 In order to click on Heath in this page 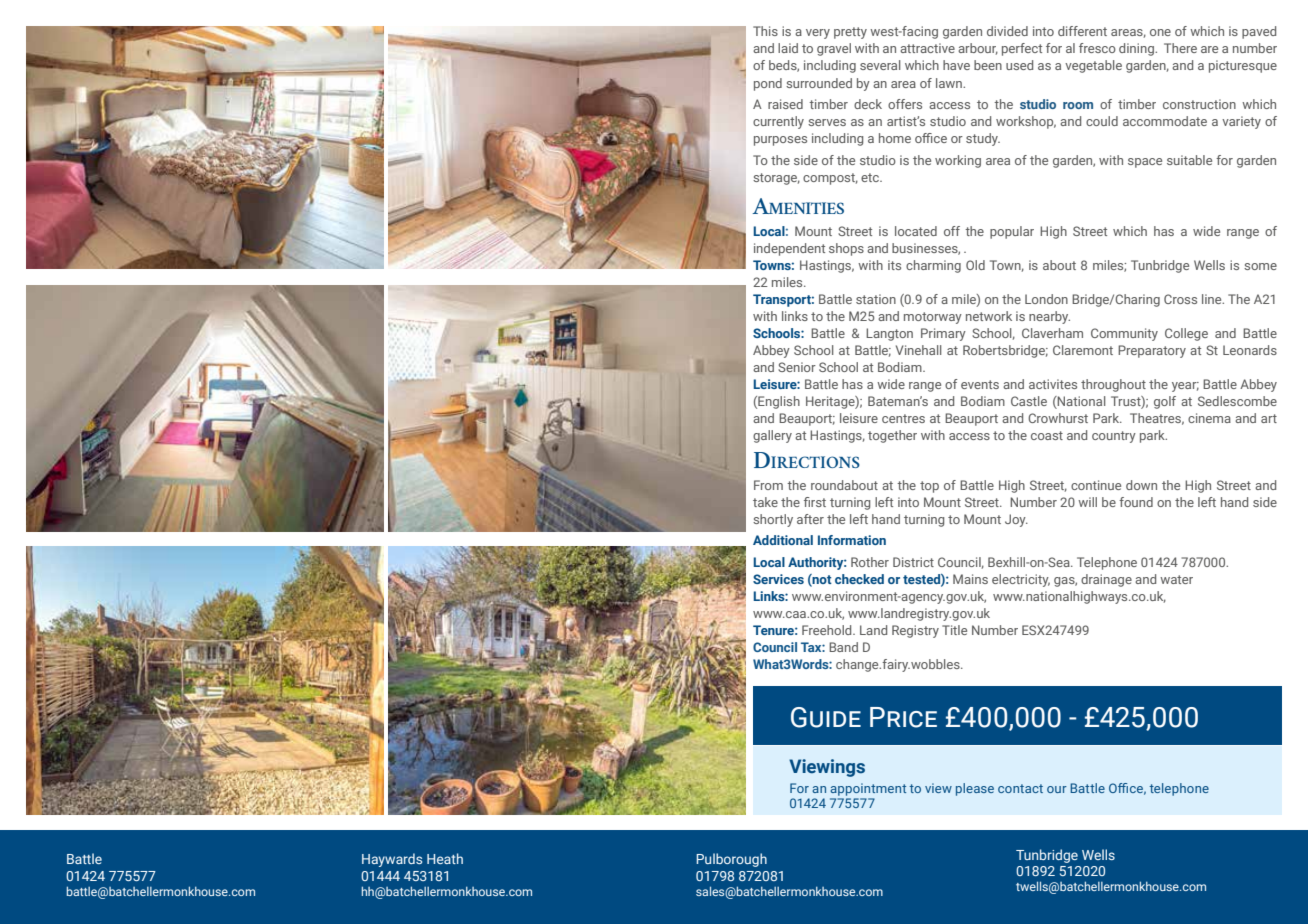, I will do `click(445, 858)`.
